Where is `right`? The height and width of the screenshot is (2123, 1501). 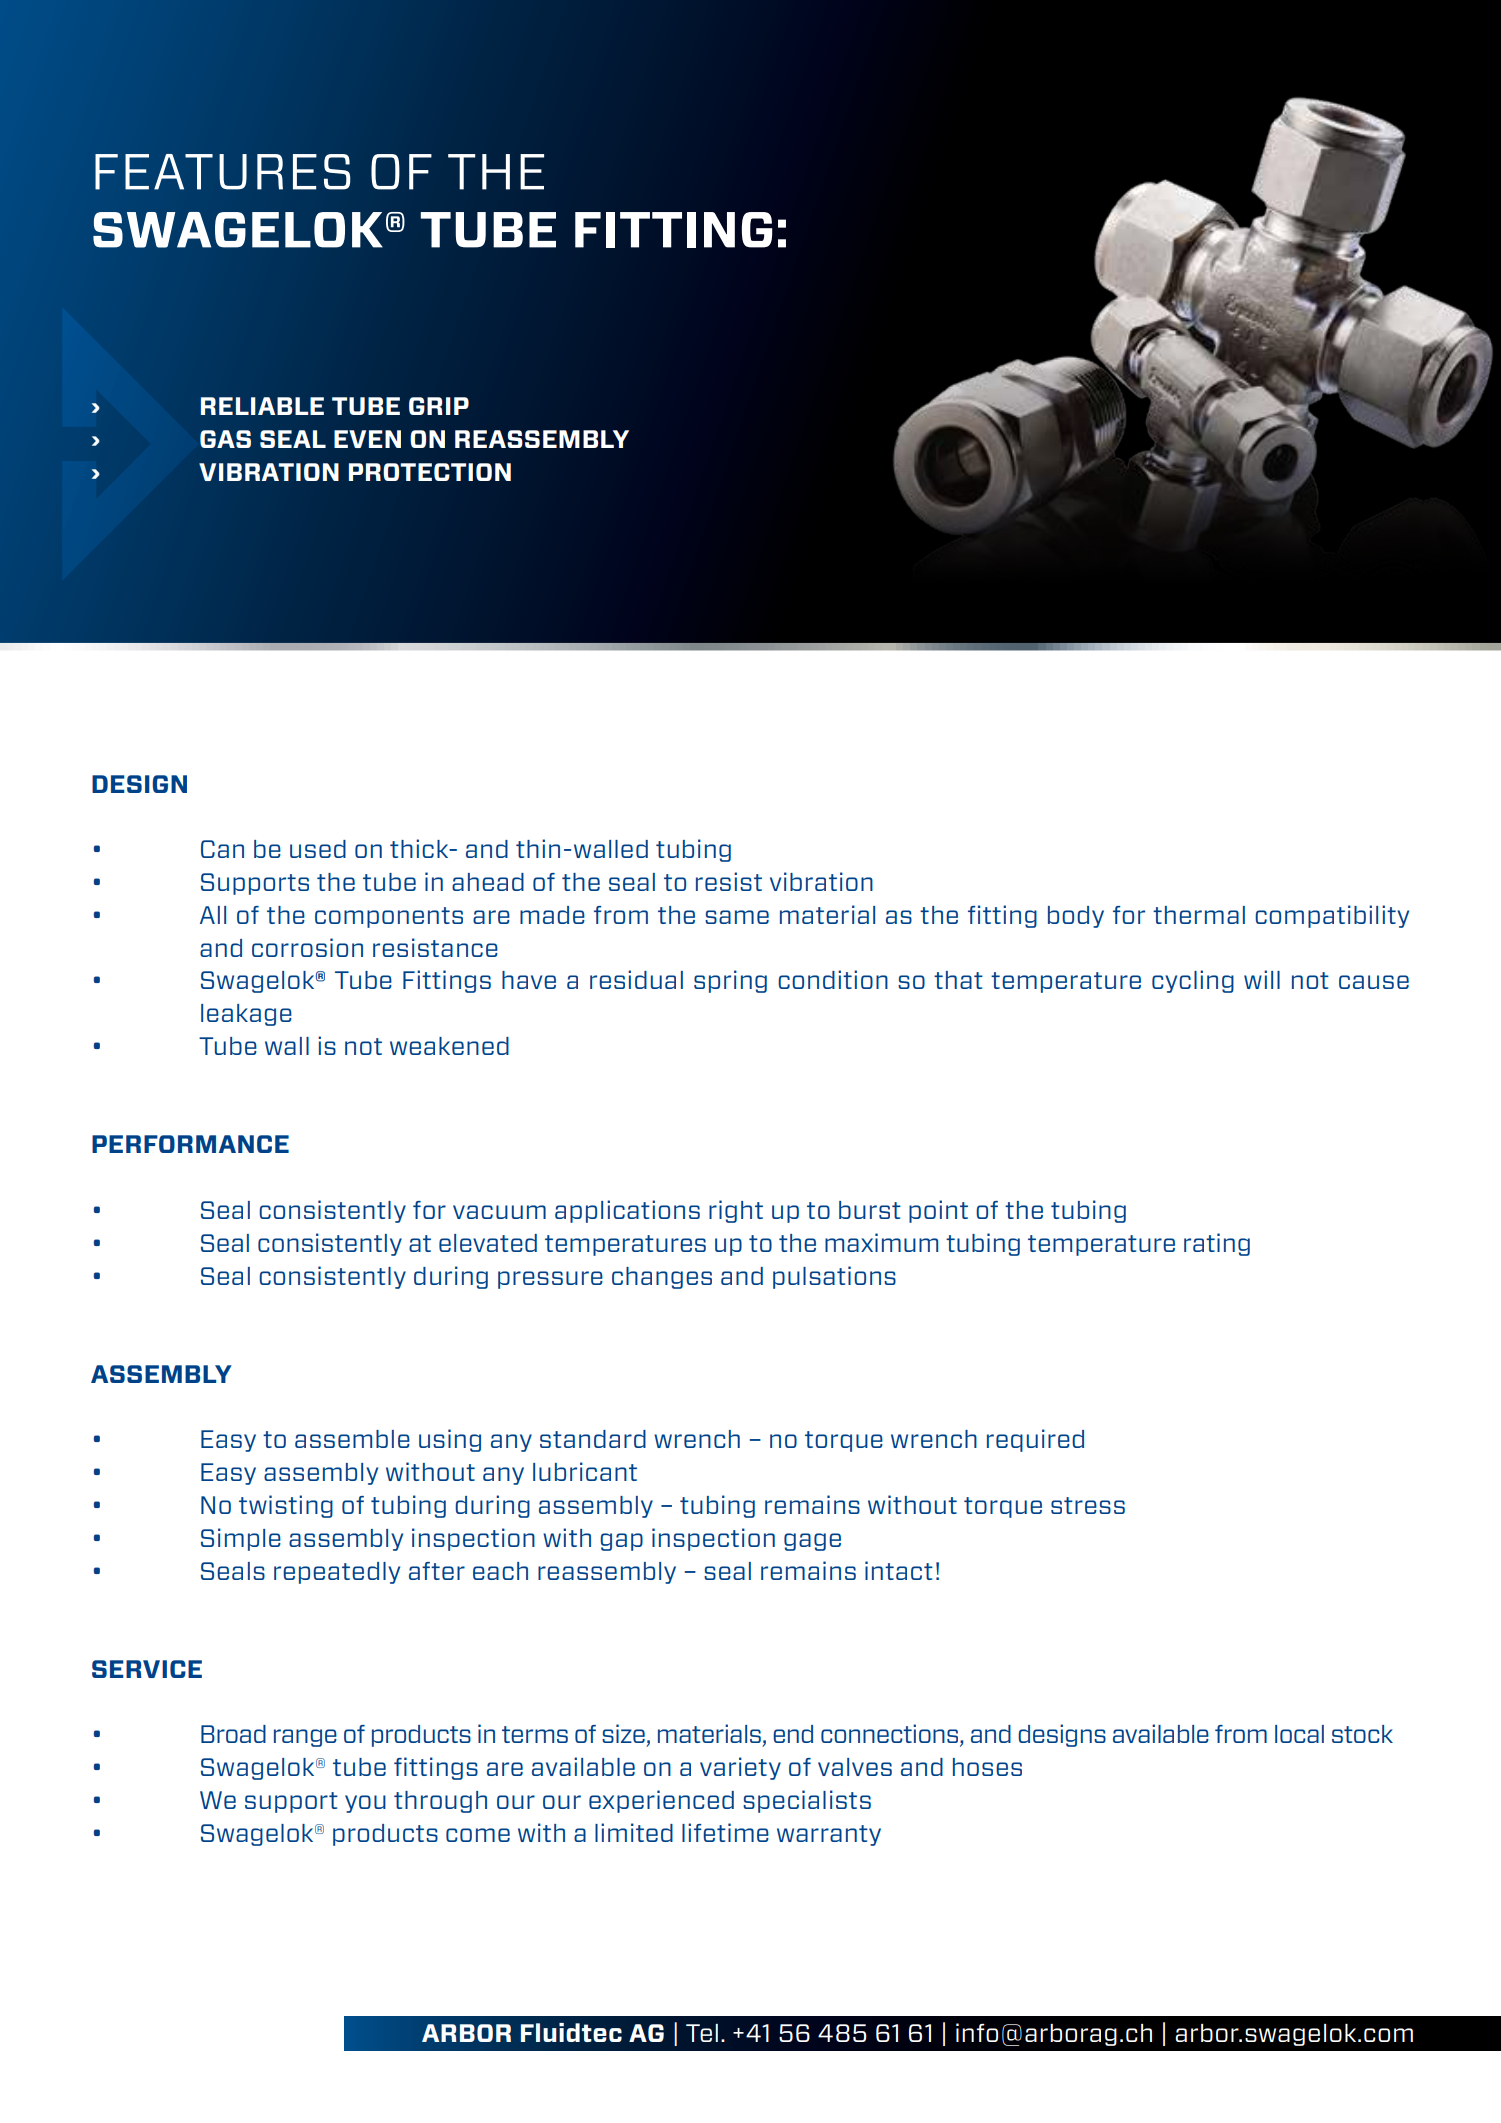 right is located at coordinates (736, 1211).
